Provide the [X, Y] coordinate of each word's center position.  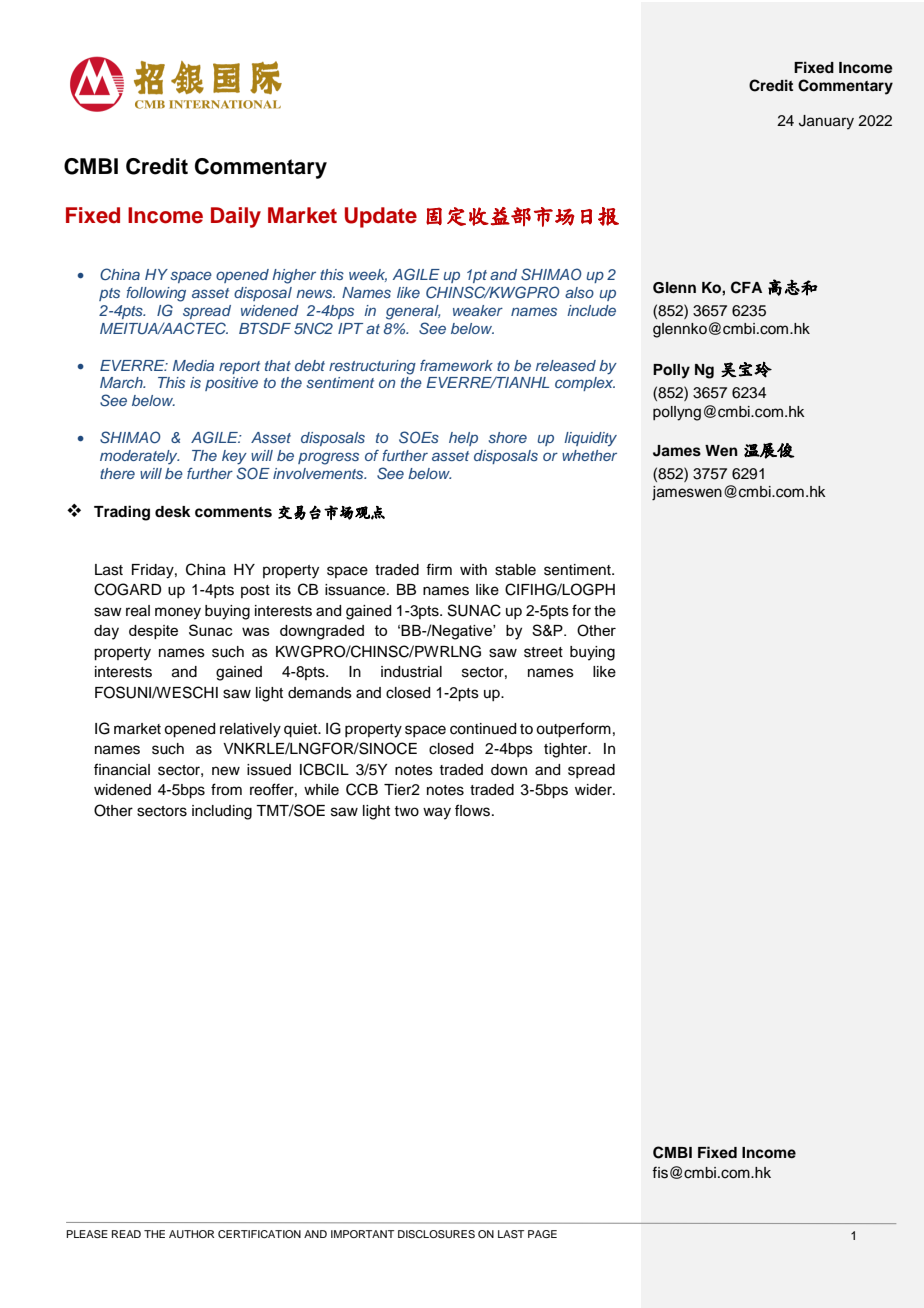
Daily [236, 217]
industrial [411, 672]
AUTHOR [192, 1234]
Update [381, 217]
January [826, 122]
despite [153, 632]
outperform [573, 730]
